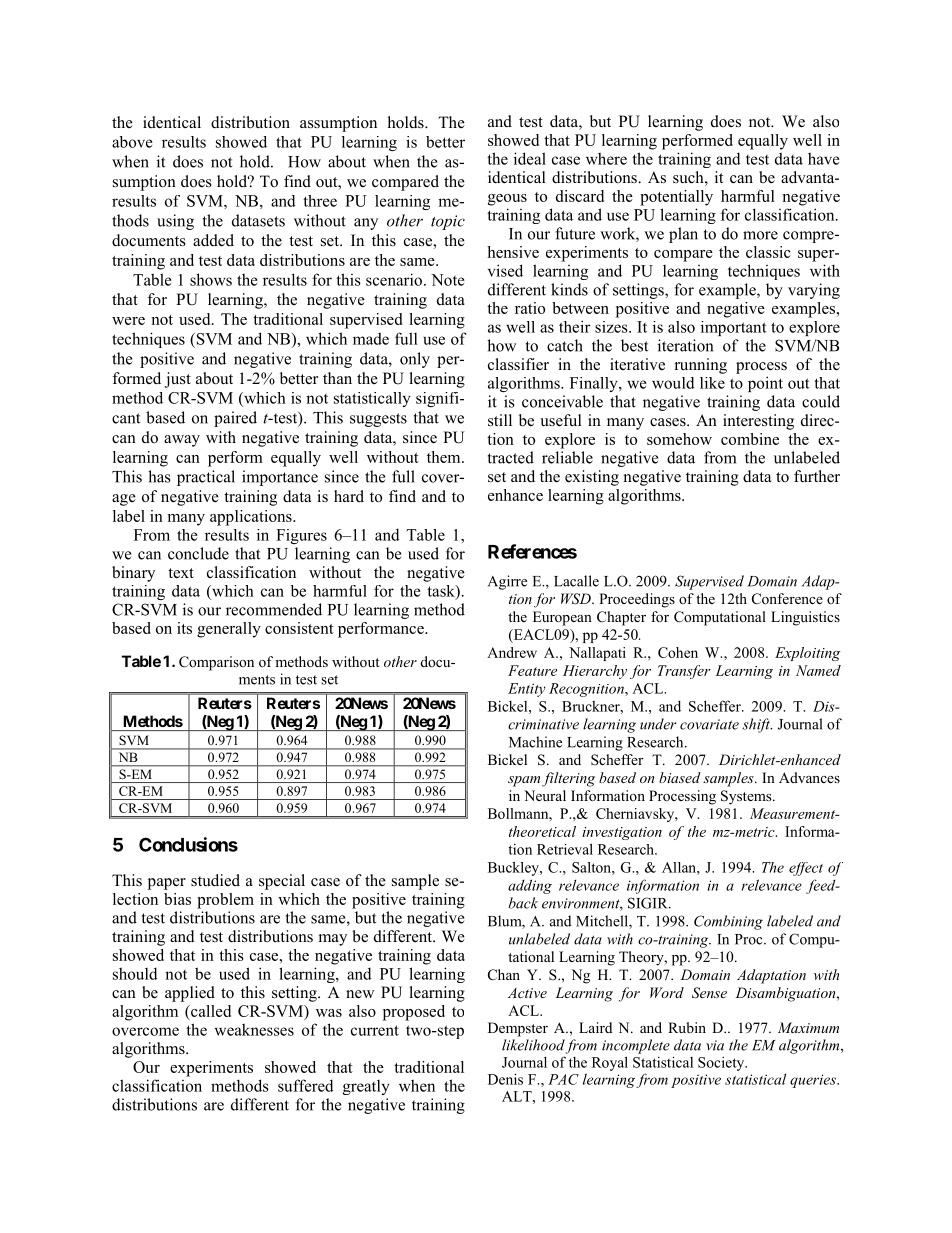 This document has width=952, height=1233. What do you see at coordinates (530, 158) in the document?
I see `ideal` at bounding box center [530, 158].
